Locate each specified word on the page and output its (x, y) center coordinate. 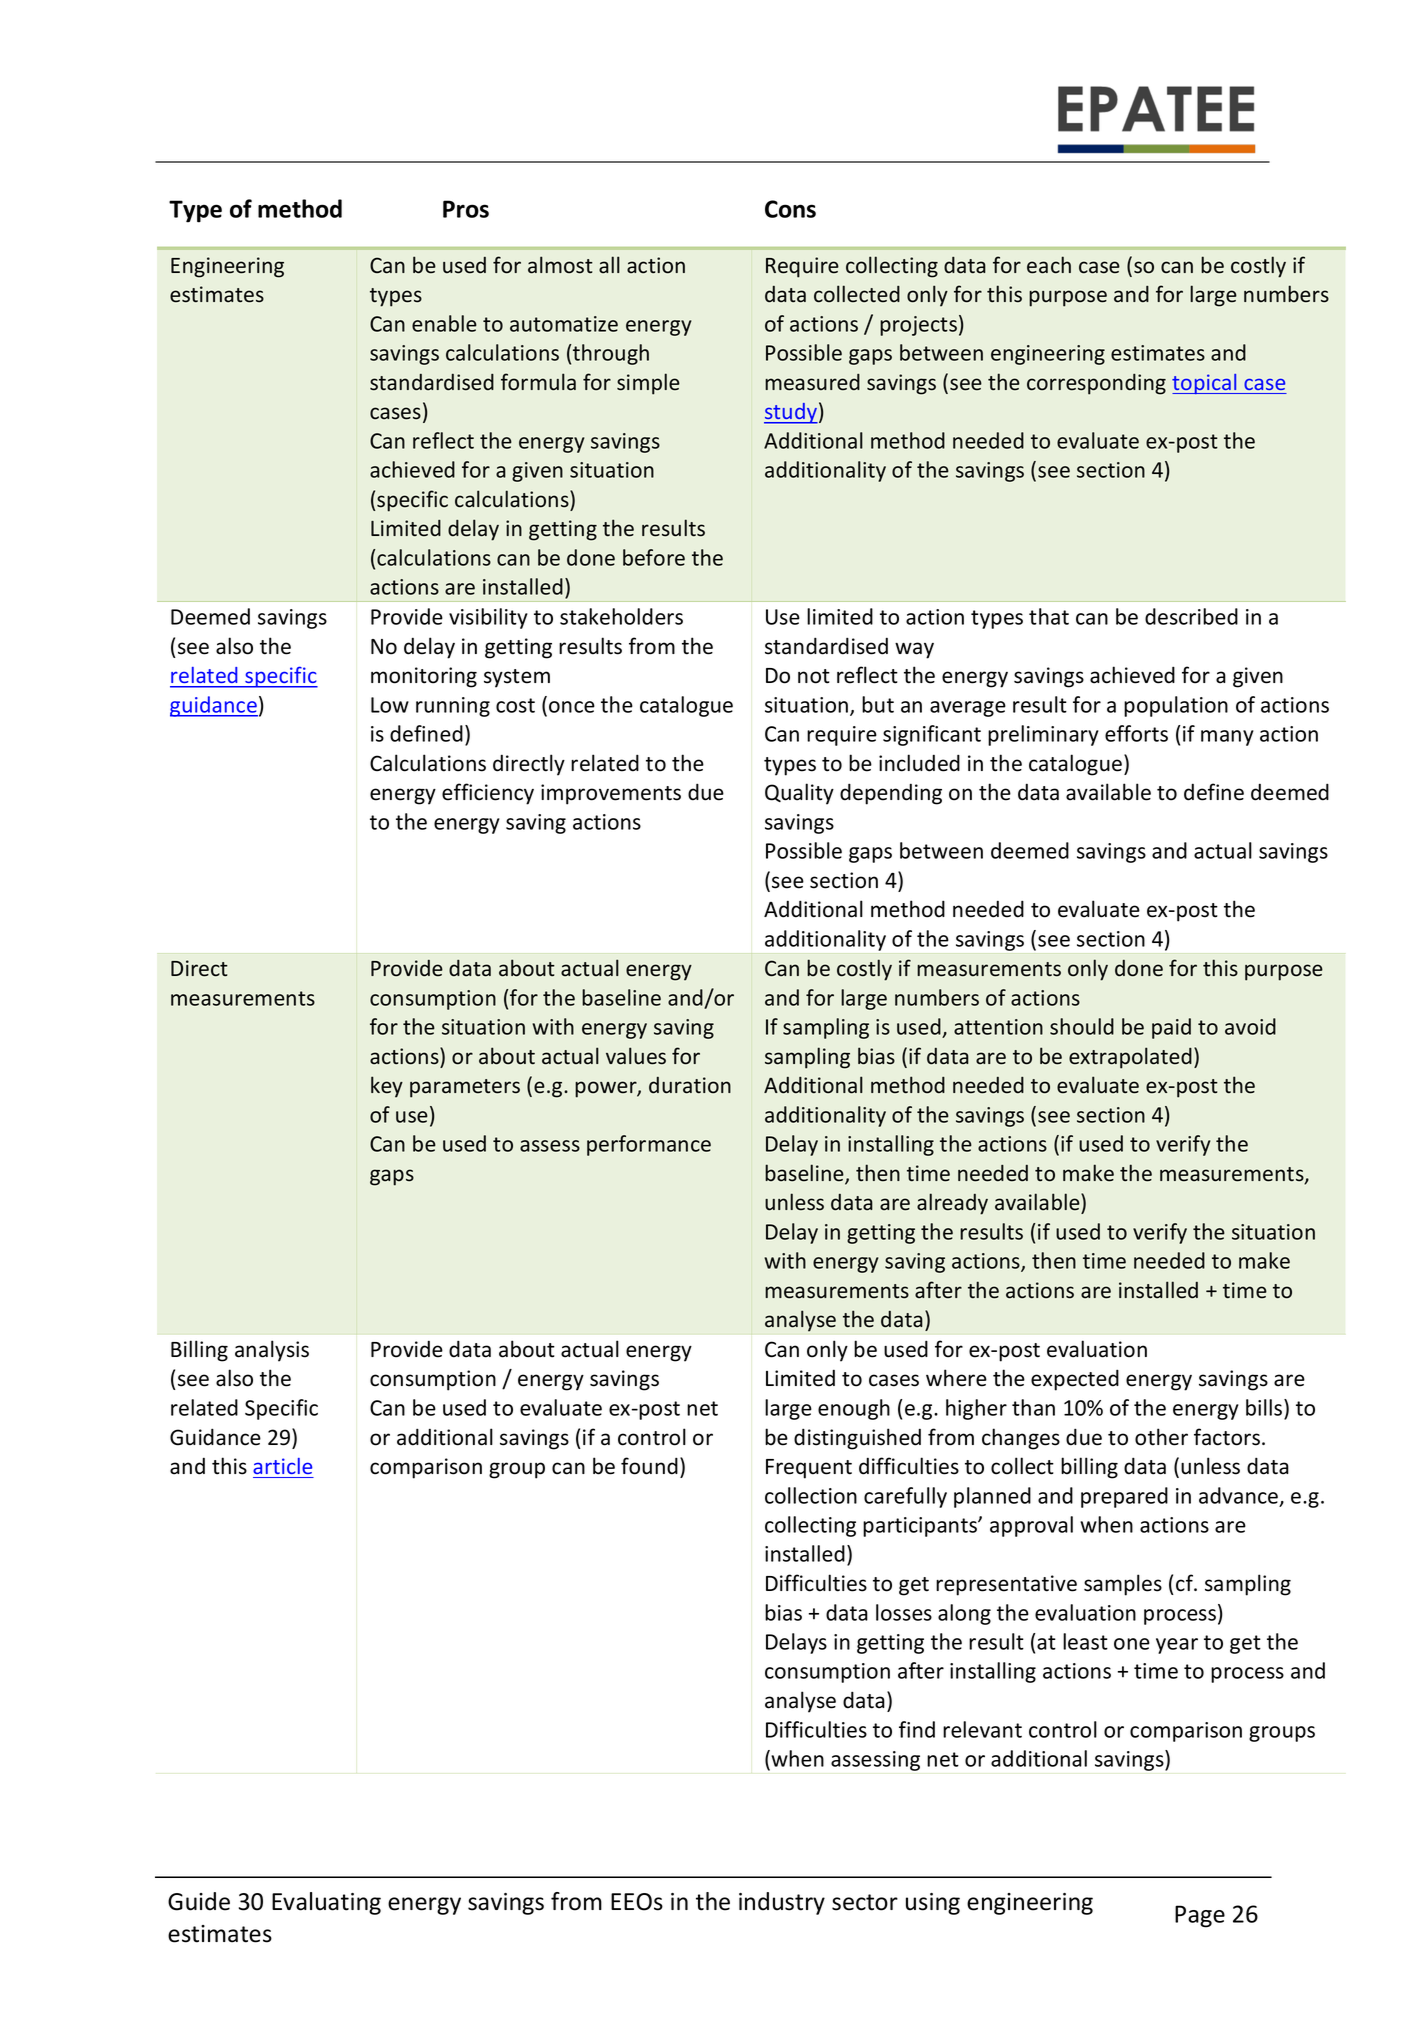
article (282, 1466)
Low (390, 705)
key (387, 1087)
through (611, 354)
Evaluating (326, 1903)
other (1161, 1437)
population (1176, 706)
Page (1200, 1916)
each (1049, 265)
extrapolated (1130, 1058)
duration (690, 1085)
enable (444, 323)
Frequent (809, 1469)
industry (782, 1903)
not (814, 676)
